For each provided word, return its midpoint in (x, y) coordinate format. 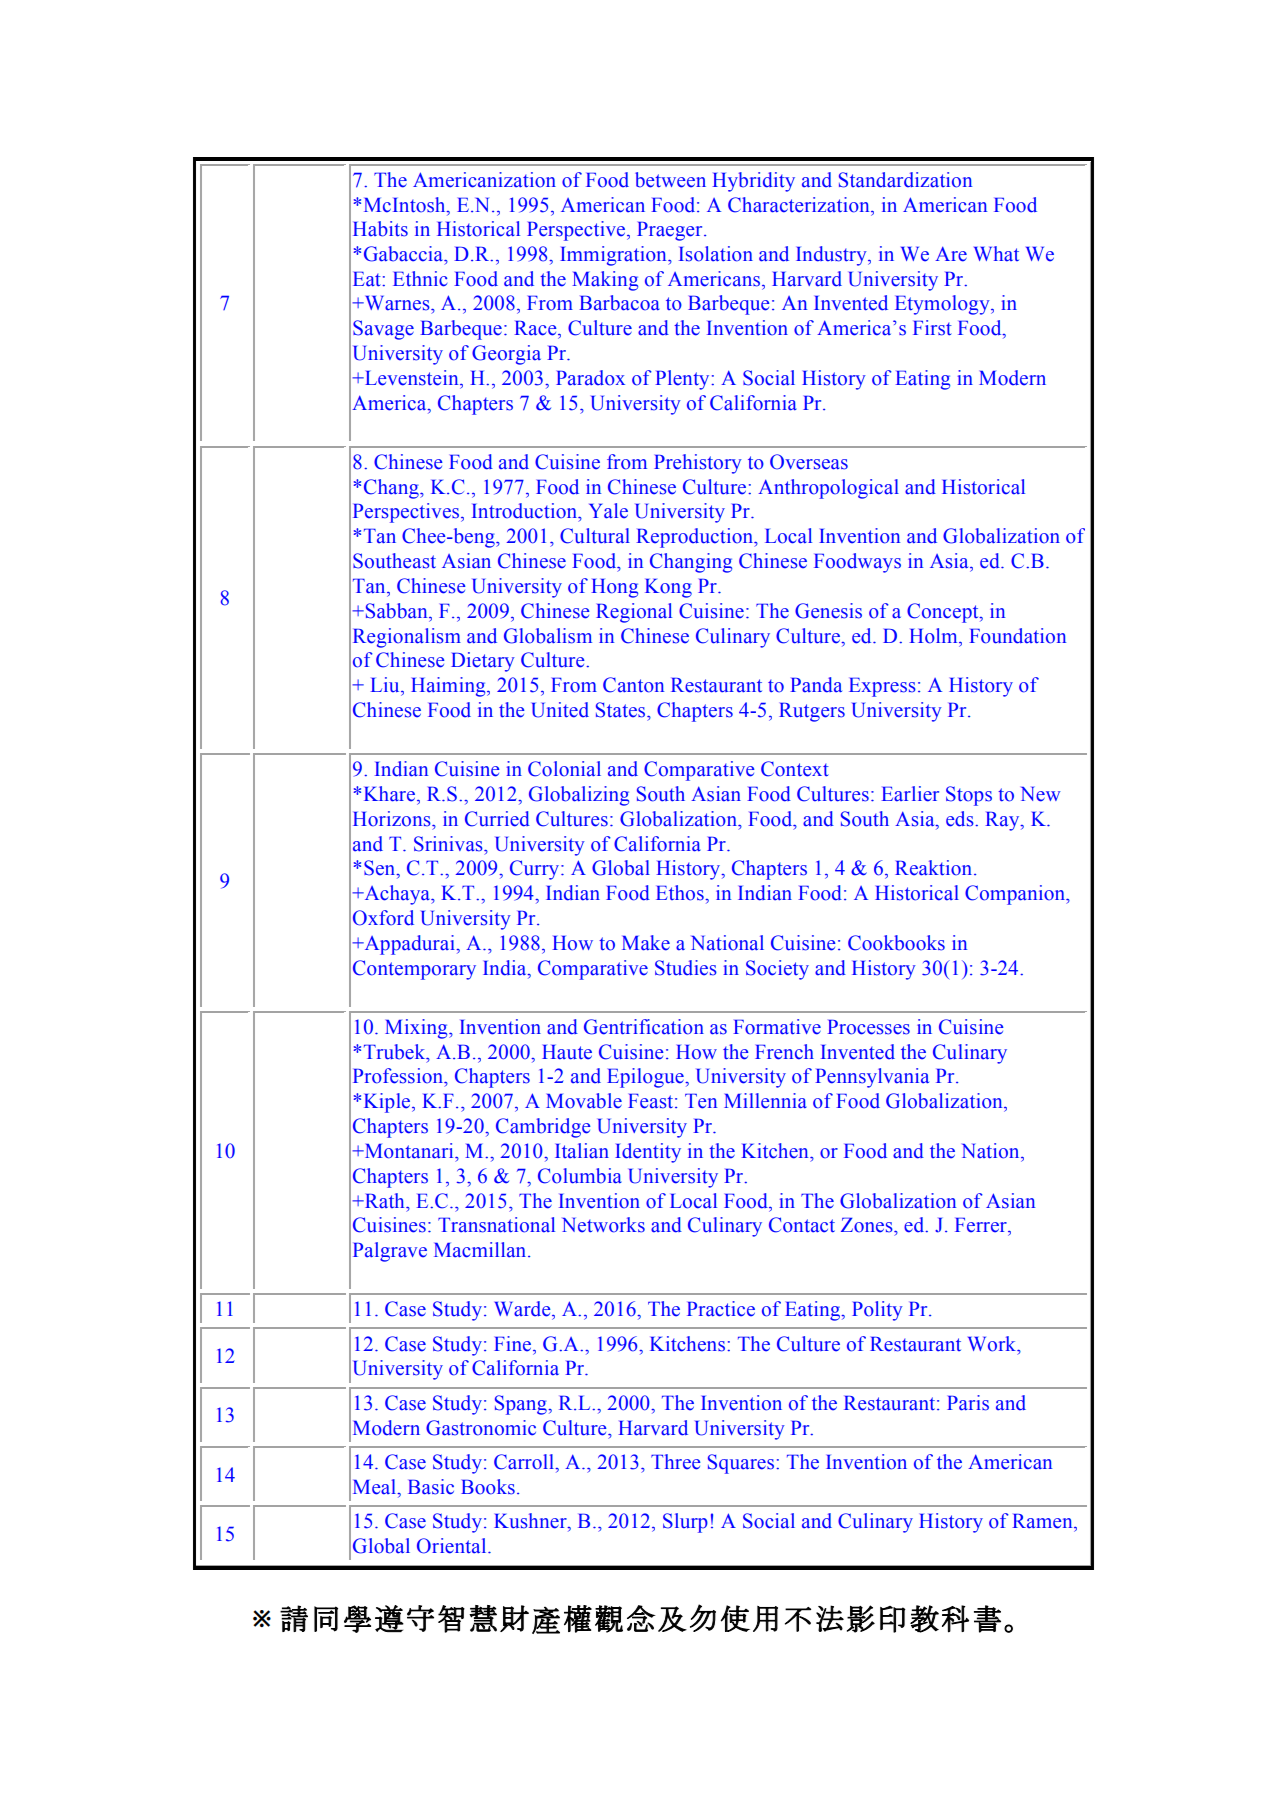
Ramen (1043, 1521)
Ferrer (982, 1225)
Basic (431, 1487)
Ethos (681, 893)
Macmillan (481, 1250)
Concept (944, 613)
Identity (648, 1153)
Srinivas (449, 844)
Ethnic (420, 279)
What (996, 254)
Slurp (685, 1523)
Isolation (716, 254)
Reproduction (695, 538)
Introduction (525, 511)
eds (961, 819)
